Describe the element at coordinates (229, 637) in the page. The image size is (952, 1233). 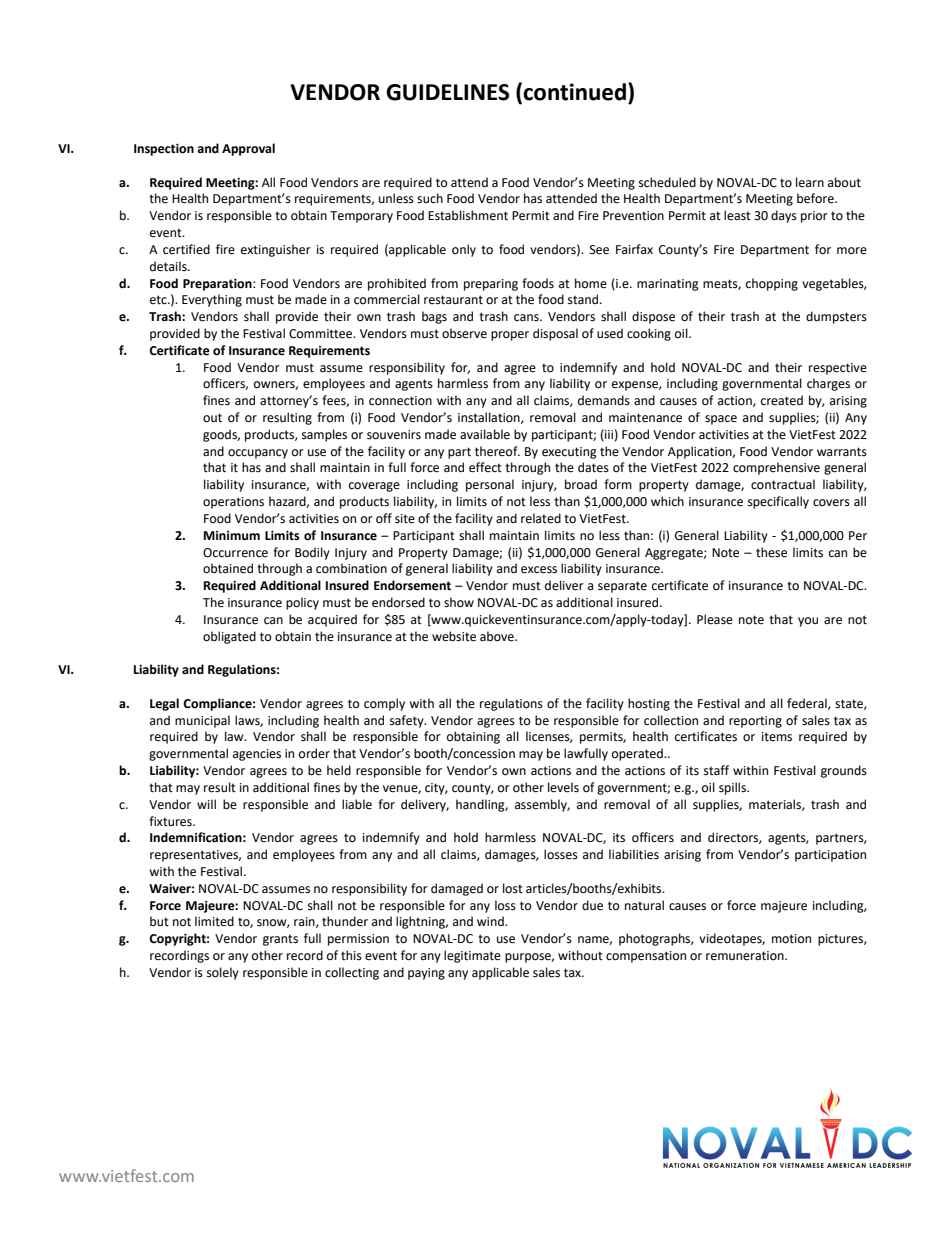
I see `obligated` at that location.
